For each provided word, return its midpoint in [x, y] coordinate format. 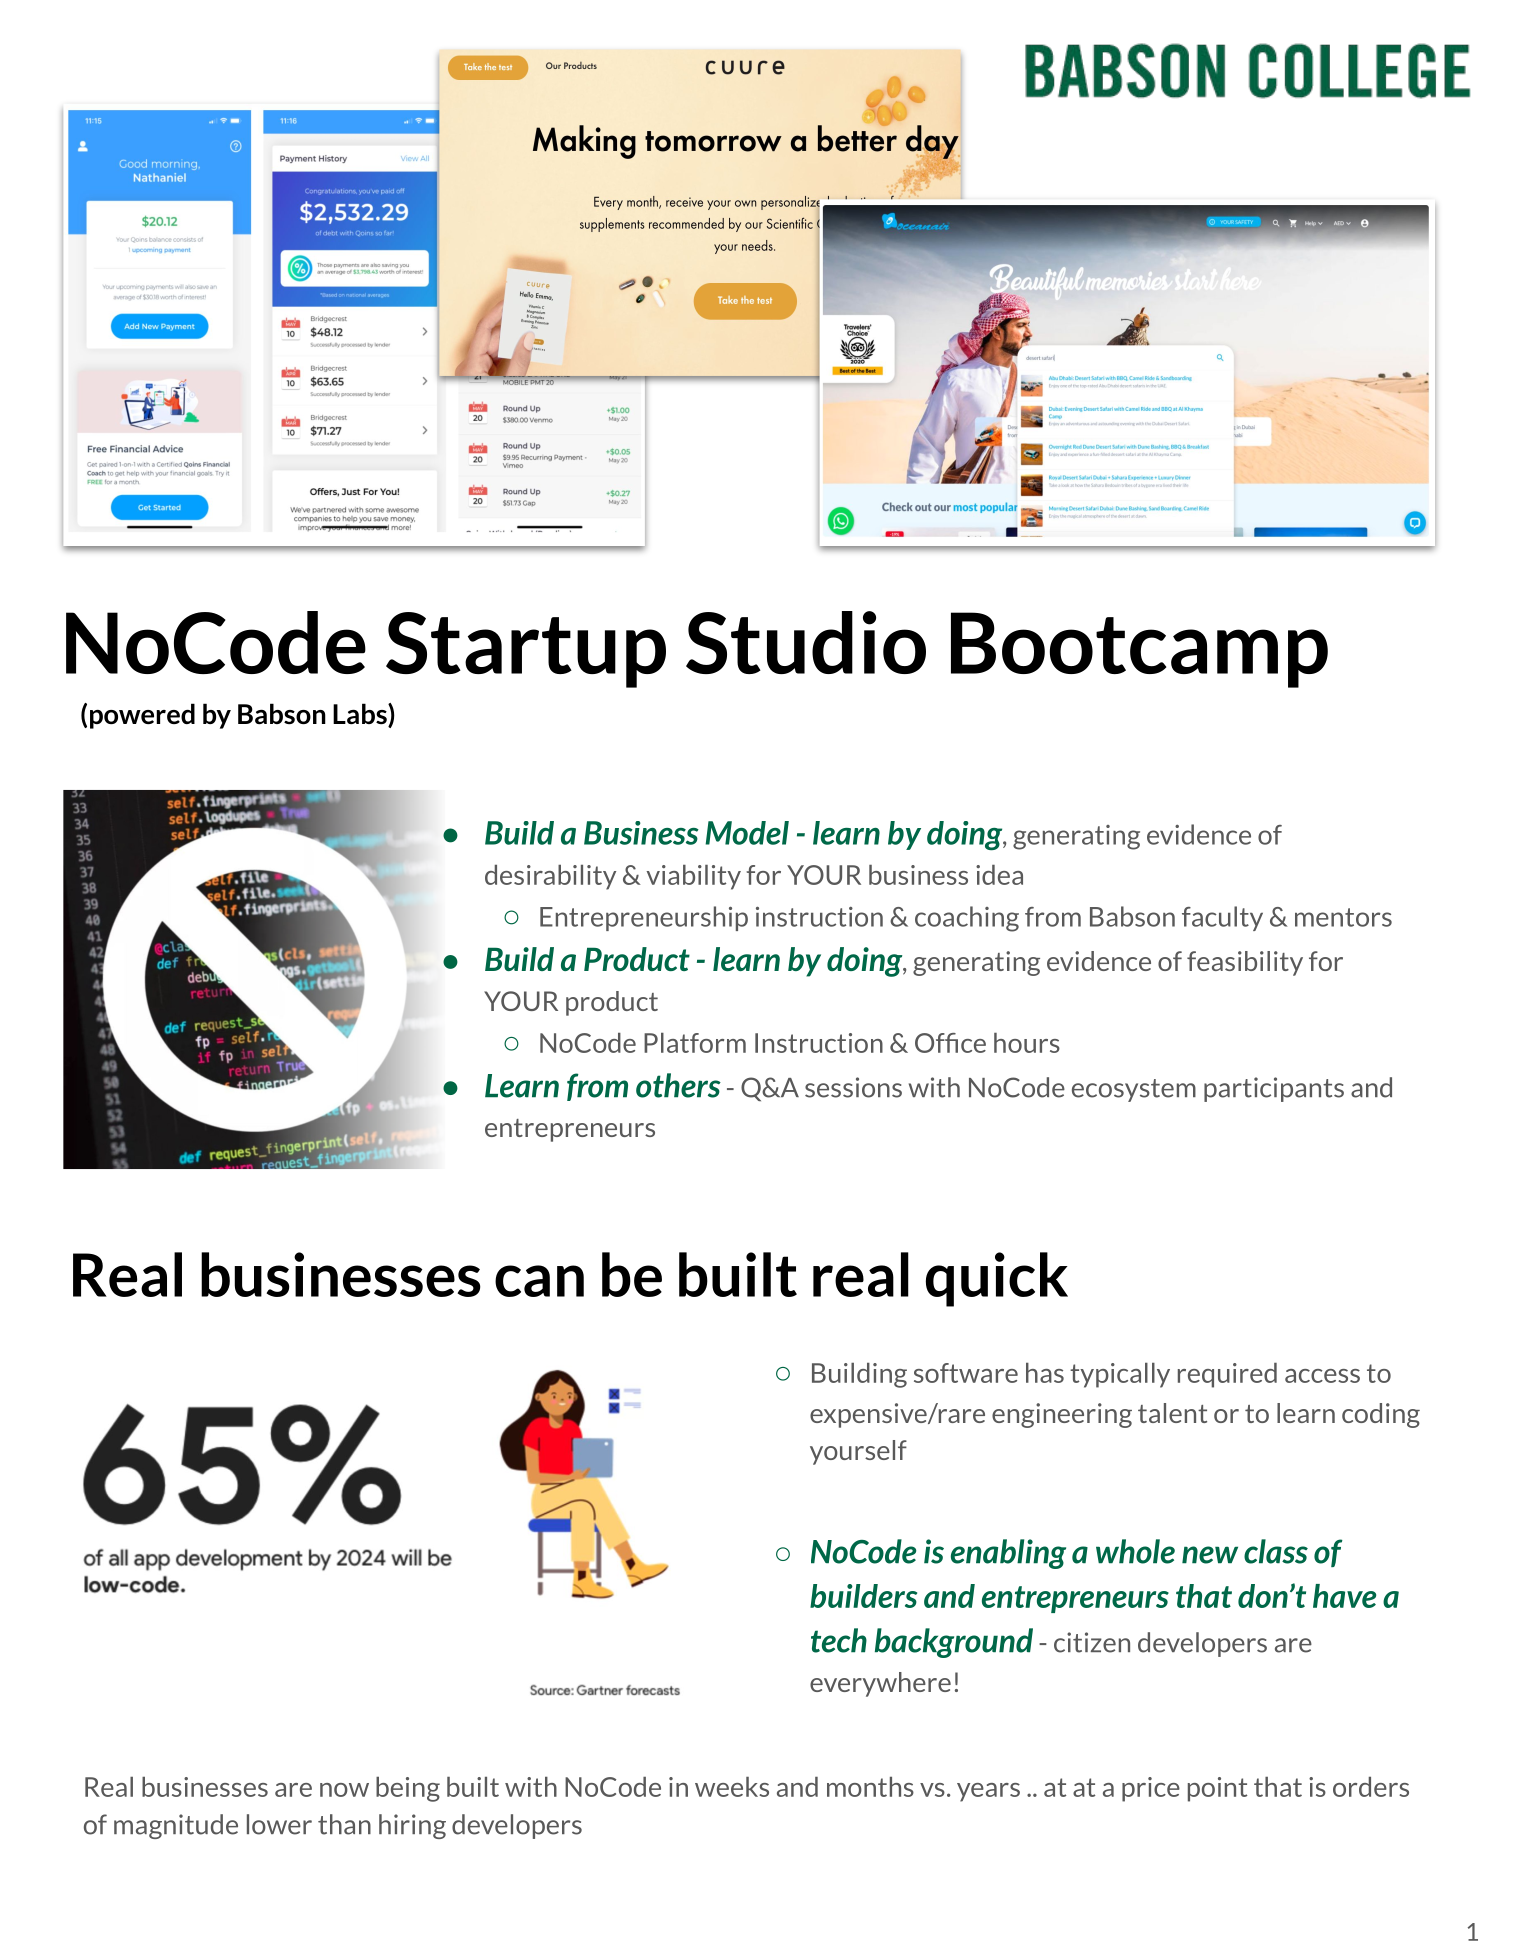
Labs [361, 715]
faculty [1222, 918]
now [344, 1790]
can [539, 1281]
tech [839, 1640]
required [1227, 1375]
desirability [550, 877]
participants [1274, 1089]
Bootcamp [1139, 650]
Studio [806, 642]
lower [279, 1824]
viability [694, 877]
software [966, 1373]
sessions [853, 1087]
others [678, 1085]
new [1210, 1555]
